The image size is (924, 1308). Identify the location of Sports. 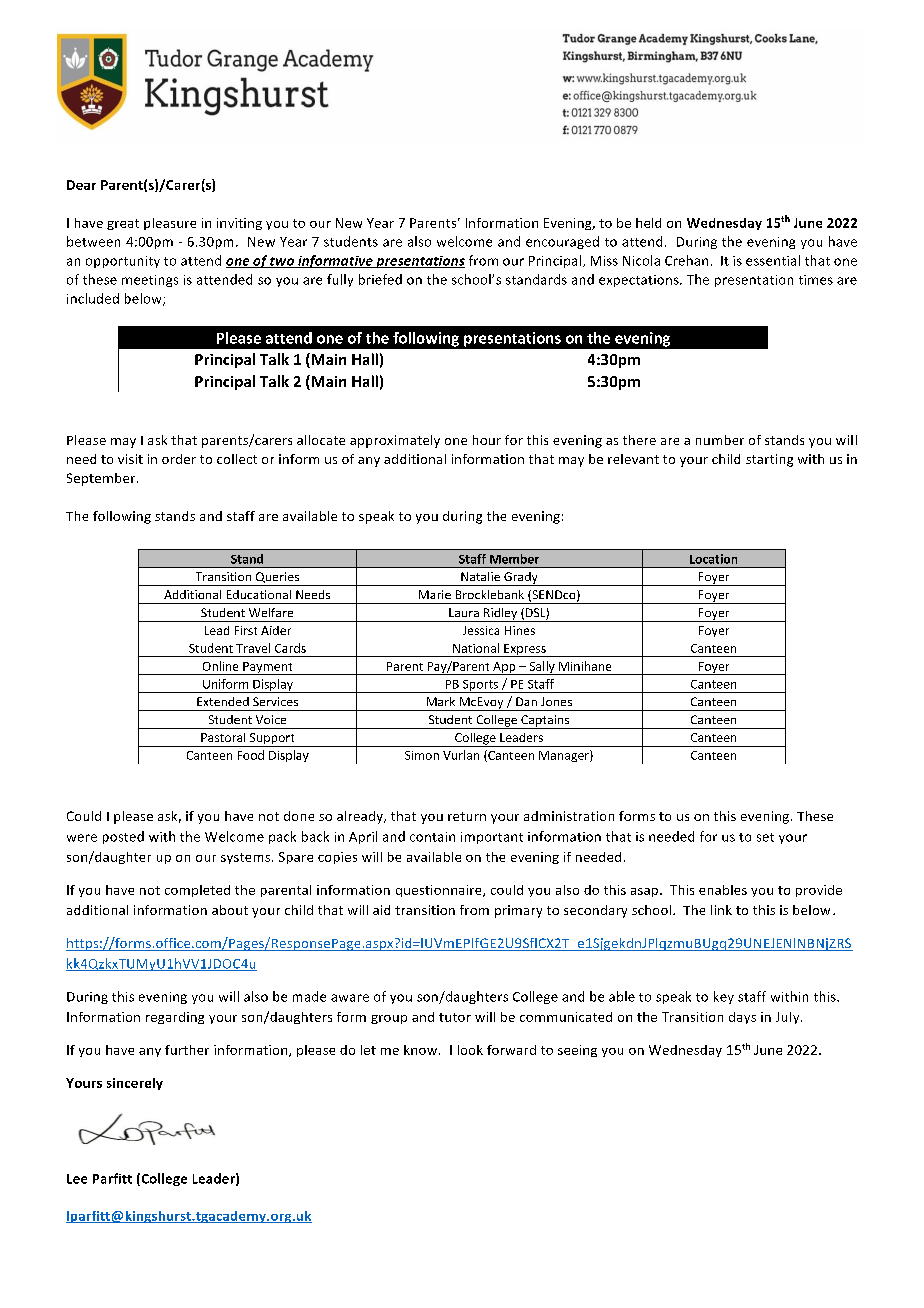
(480, 686).
